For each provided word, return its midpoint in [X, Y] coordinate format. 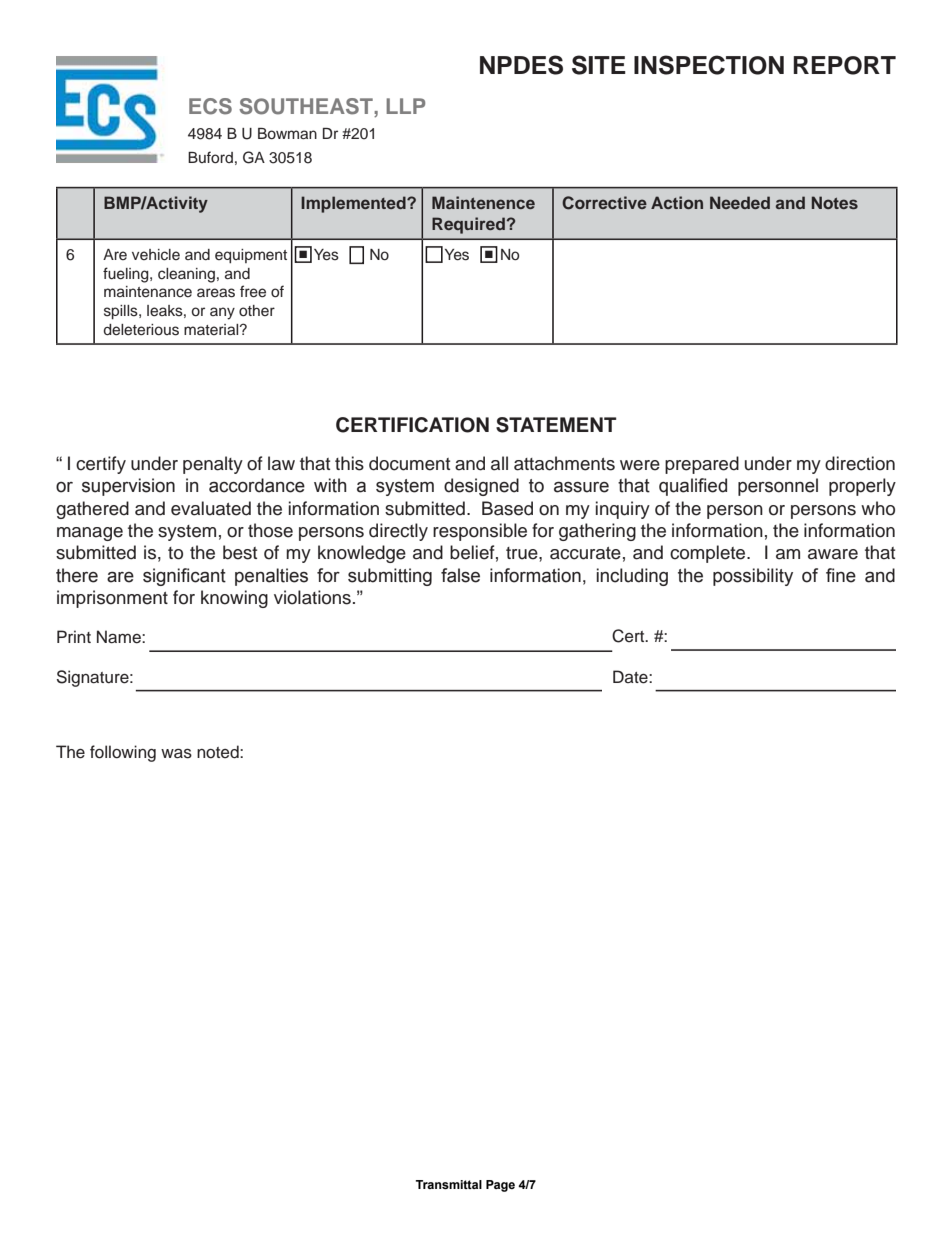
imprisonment [112, 599]
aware [833, 554]
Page [500, 1186]
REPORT [844, 65]
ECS [210, 106]
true [523, 553]
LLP [405, 106]
